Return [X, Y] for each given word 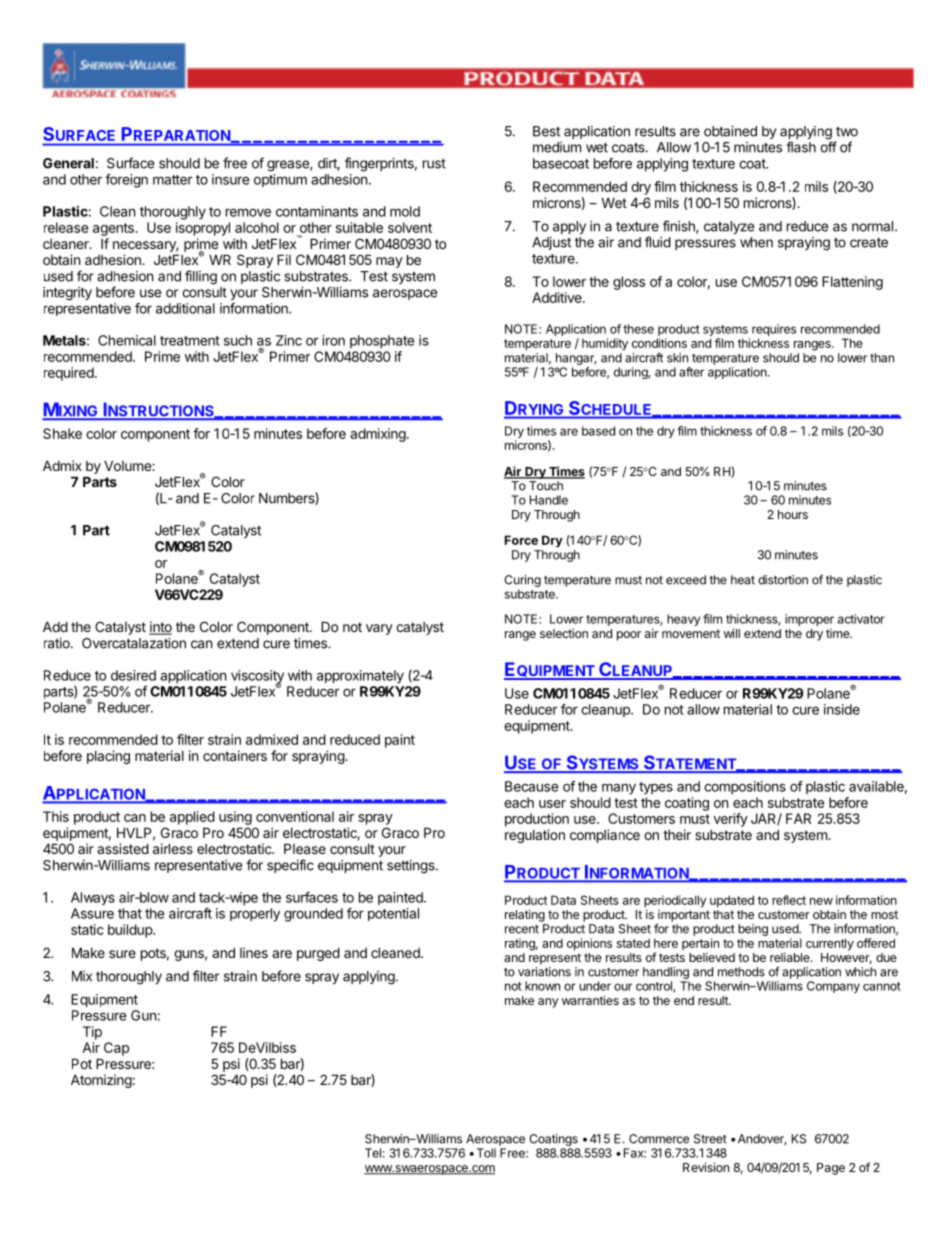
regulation [535, 836]
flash [801, 147]
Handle [549, 500]
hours [793, 514]
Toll [486, 1153]
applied [192, 818]
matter [173, 180]
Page [831, 1169]
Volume [128, 465]
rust [434, 164]
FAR [798, 818]
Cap [116, 1049]
